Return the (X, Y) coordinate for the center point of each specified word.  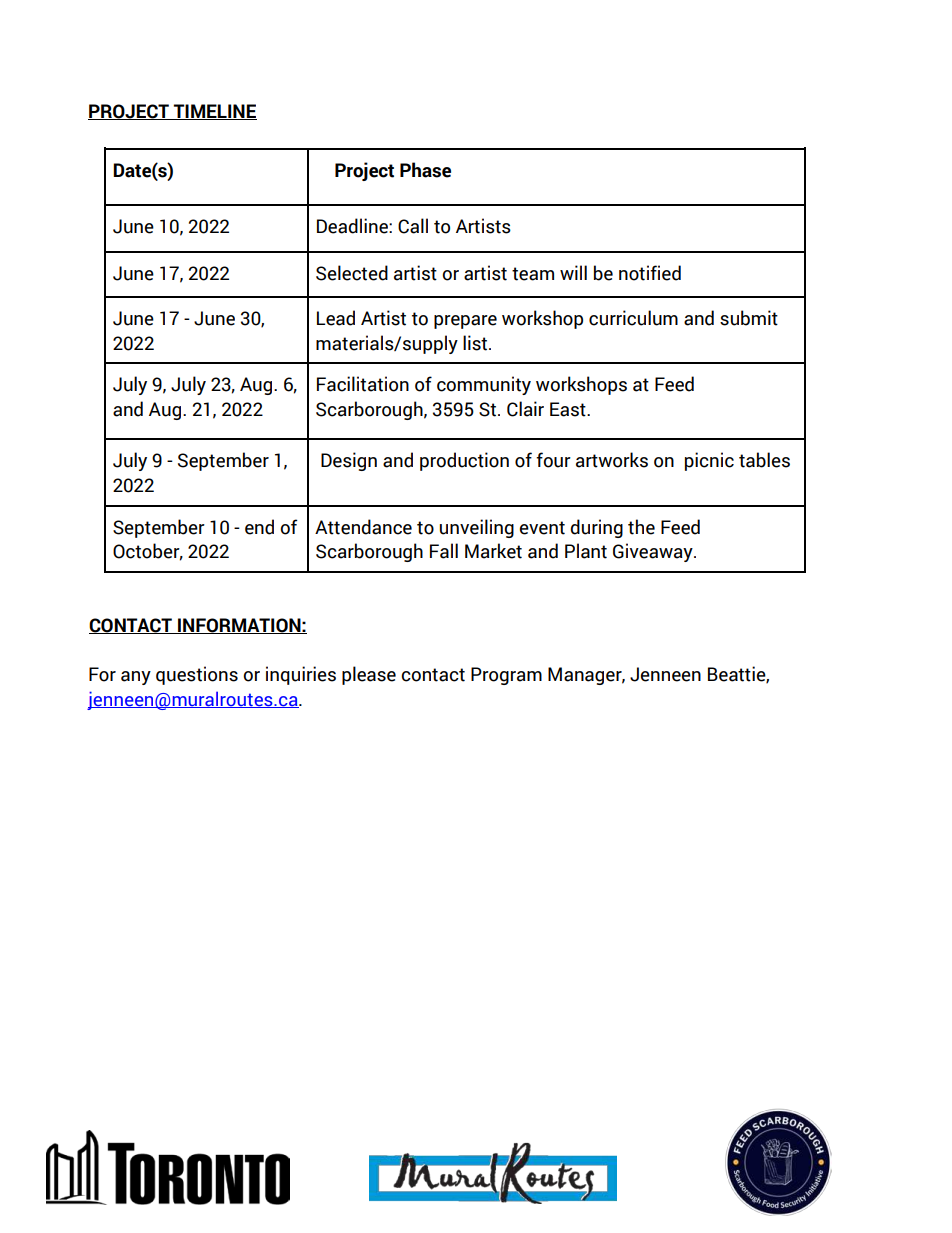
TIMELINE (214, 112)
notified (650, 273)
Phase (425, 170)
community (484, 385)
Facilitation (363, 384)
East (569, 409)
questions (197, 675)
